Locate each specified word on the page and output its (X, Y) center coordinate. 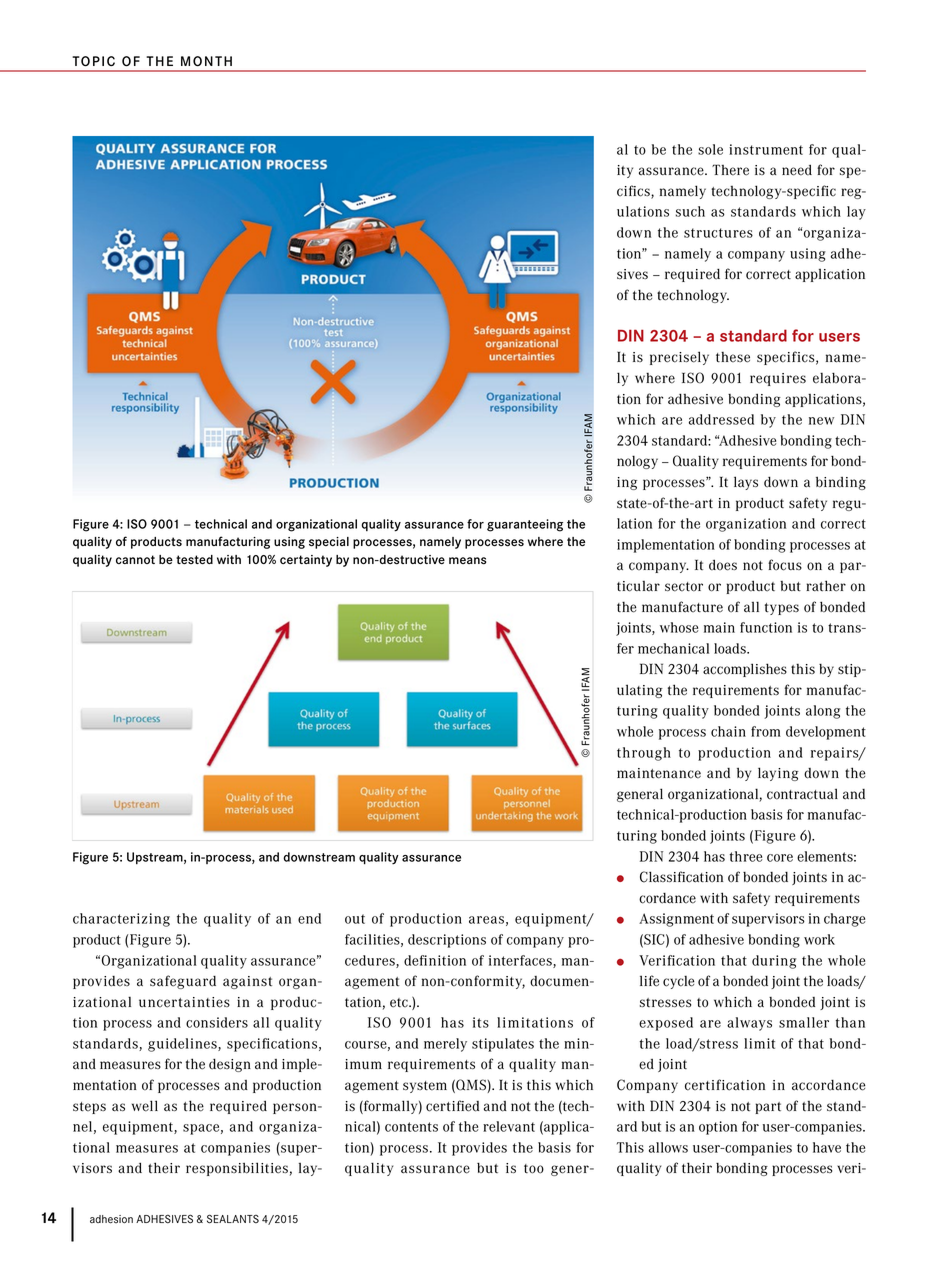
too (534, 1169)
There (730, 170)
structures (718, 233)
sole (710, 149)
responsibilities (237, 1169)
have (827, 1147)
